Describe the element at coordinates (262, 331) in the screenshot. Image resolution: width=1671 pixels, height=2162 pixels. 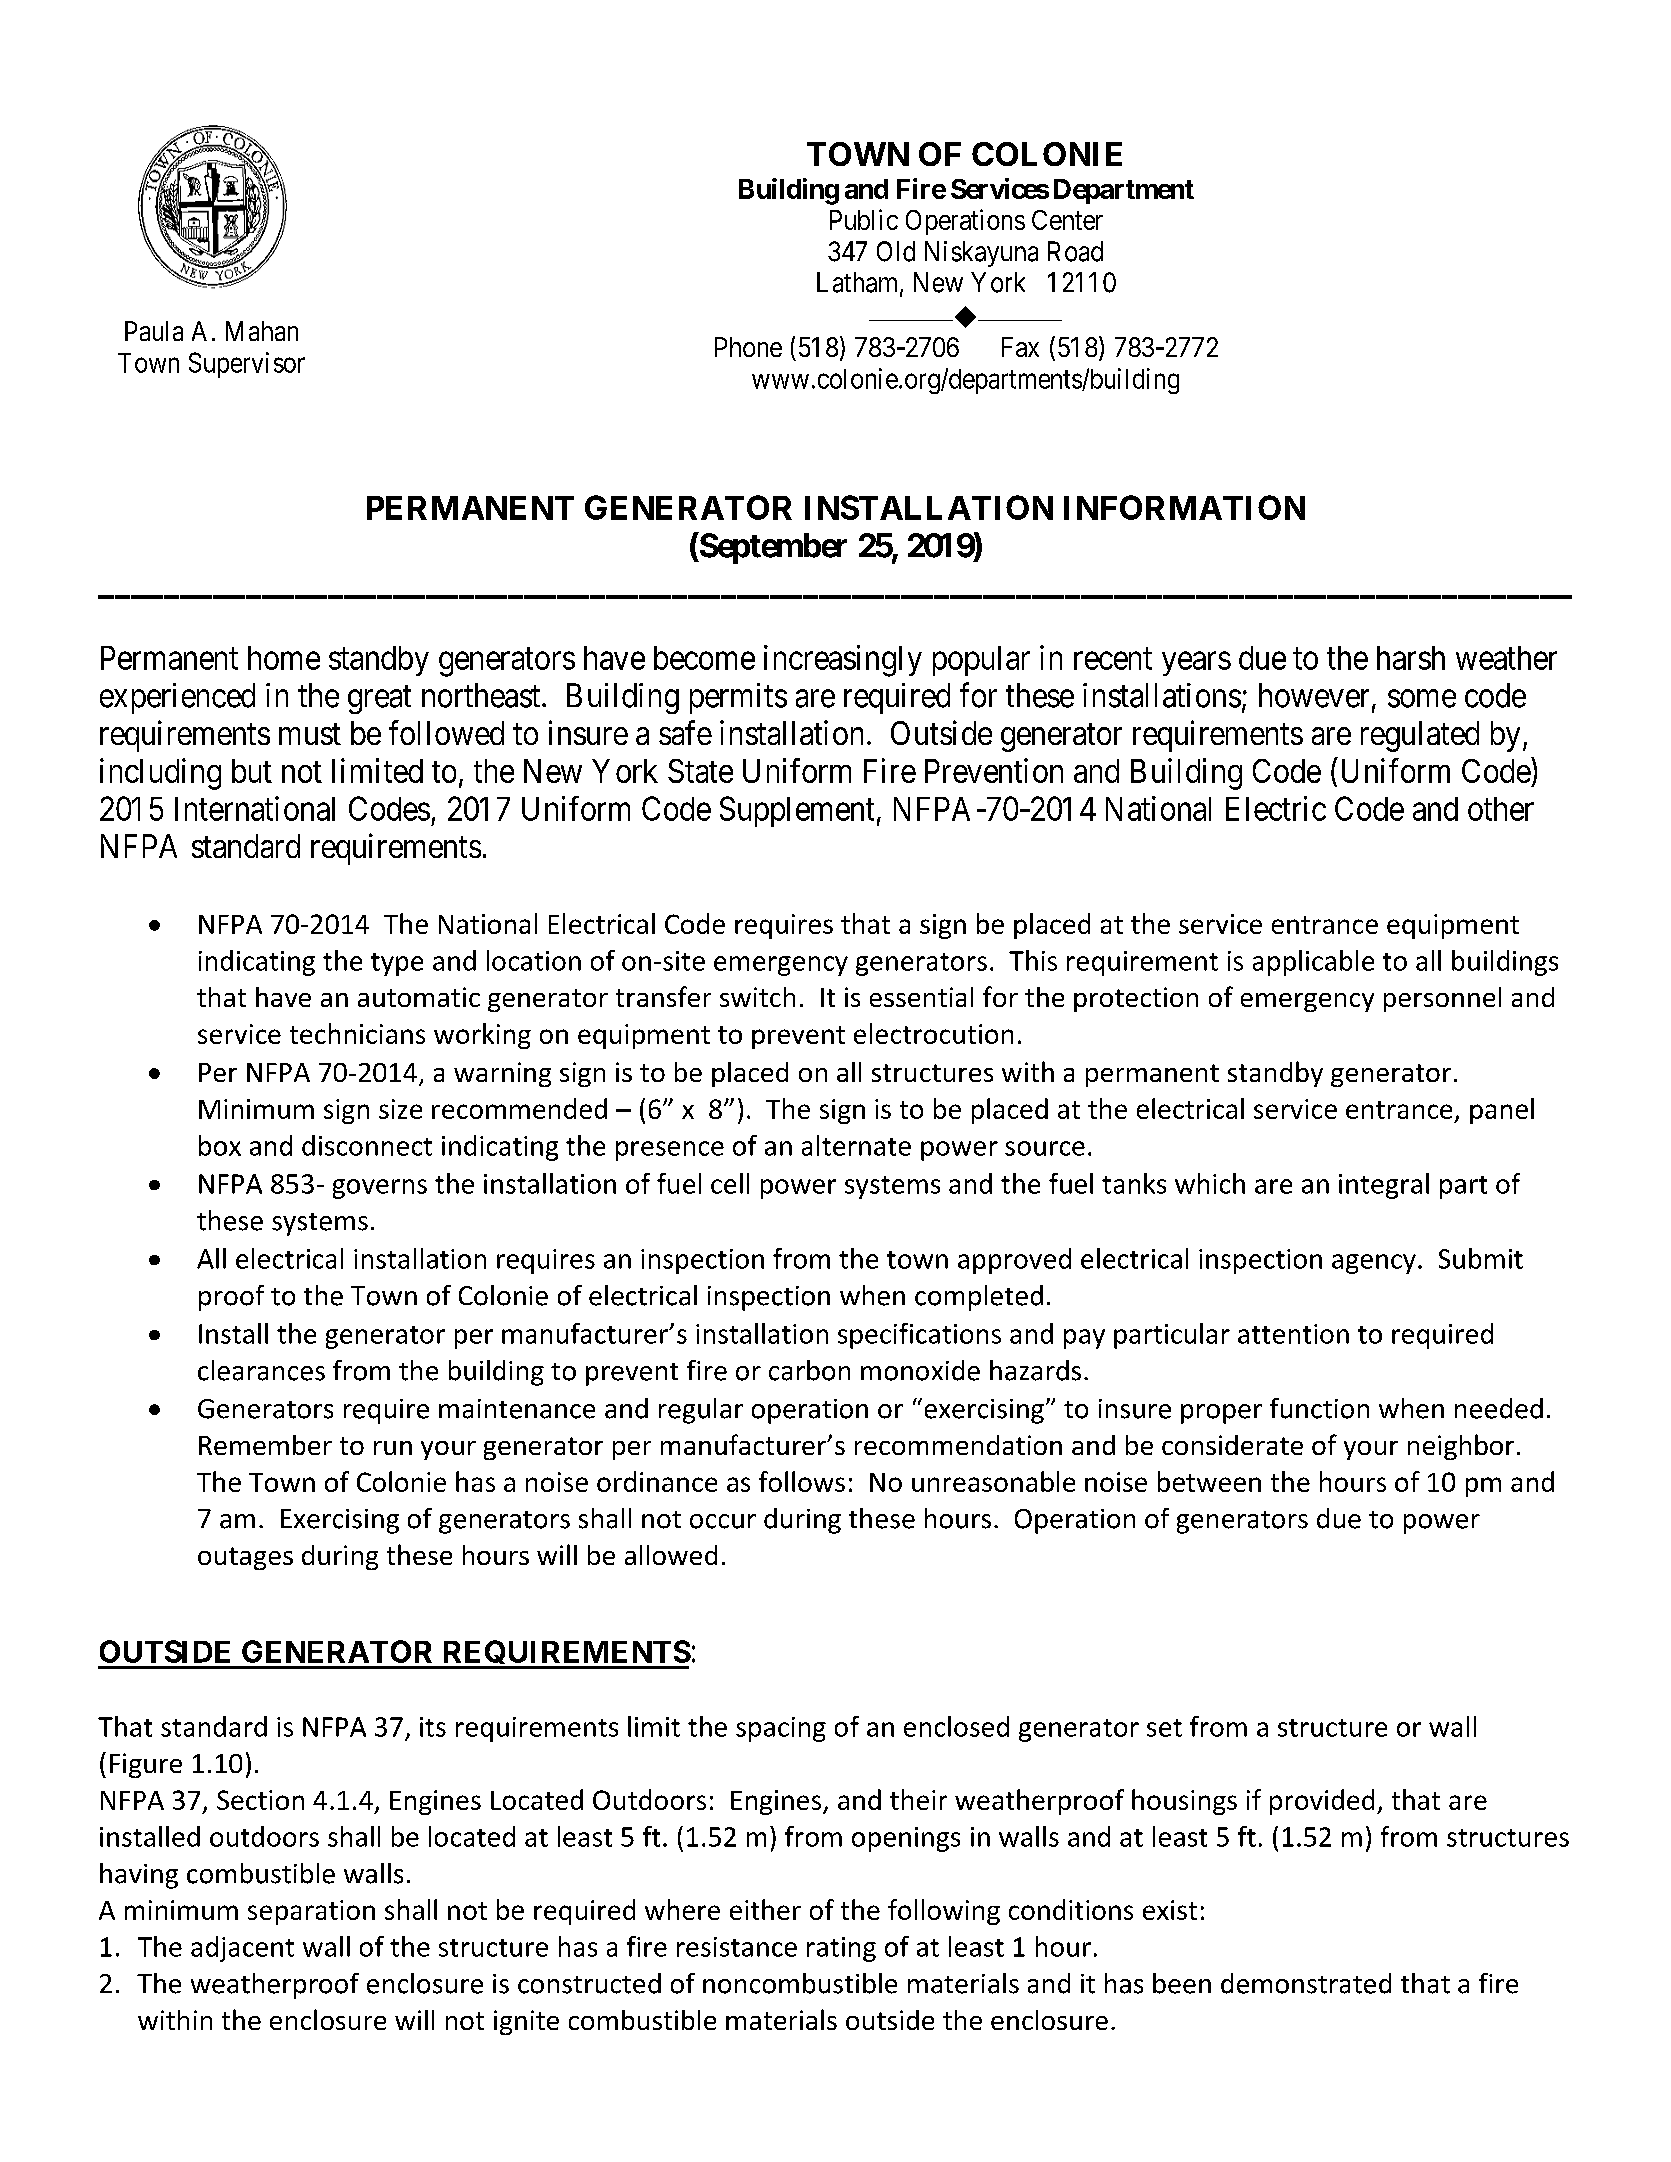
I see `Mahan` at that location.
